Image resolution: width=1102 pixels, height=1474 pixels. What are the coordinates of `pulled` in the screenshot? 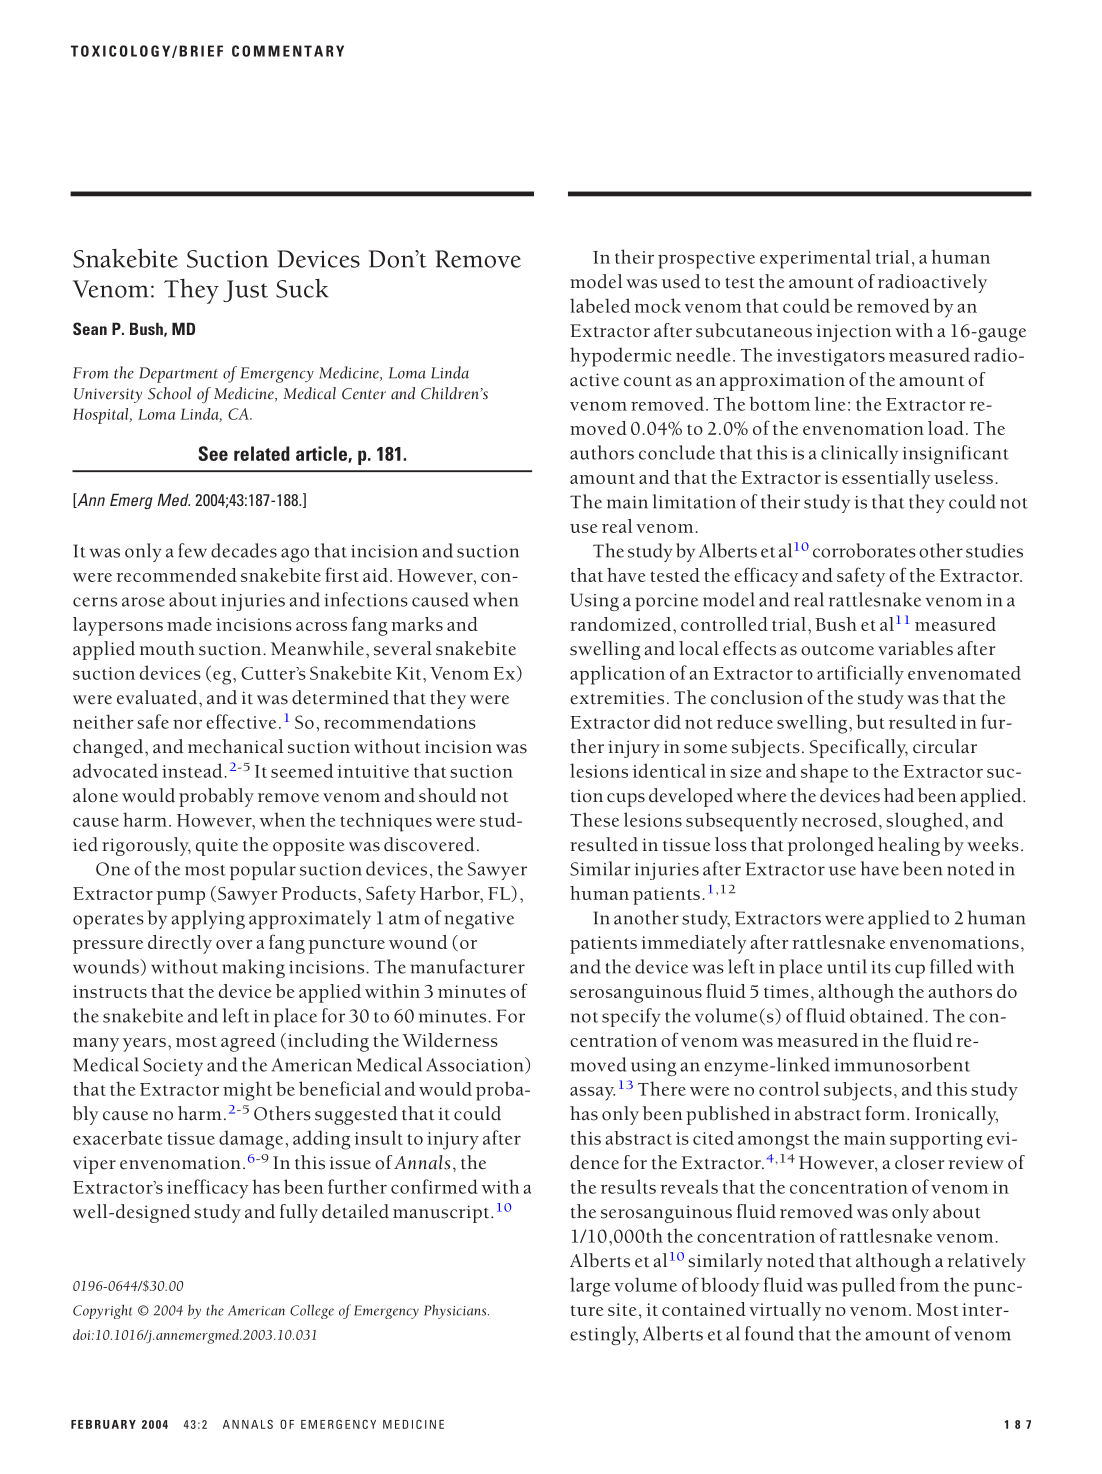 It's located at (868, 1287).
